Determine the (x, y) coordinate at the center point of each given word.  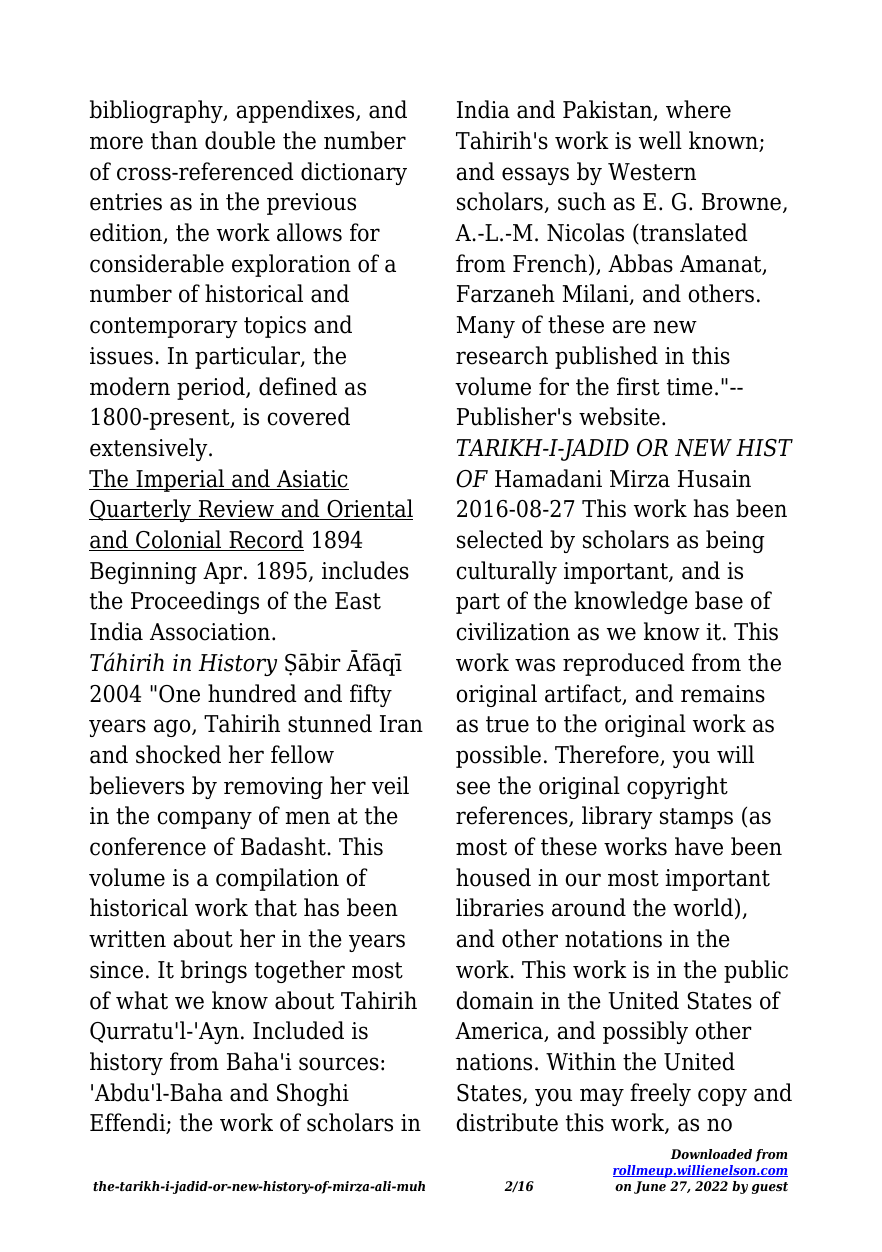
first (638, 386)
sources (339, 1064)
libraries (500, 907)
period (212, 388)
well (660, 140)
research (502, 355)
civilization (513, 631)
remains (723, 694)
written (127, 939)
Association (210, 632)
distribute (507, 1122)
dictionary (354, 173)
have (699, 846)
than (174, 140)
